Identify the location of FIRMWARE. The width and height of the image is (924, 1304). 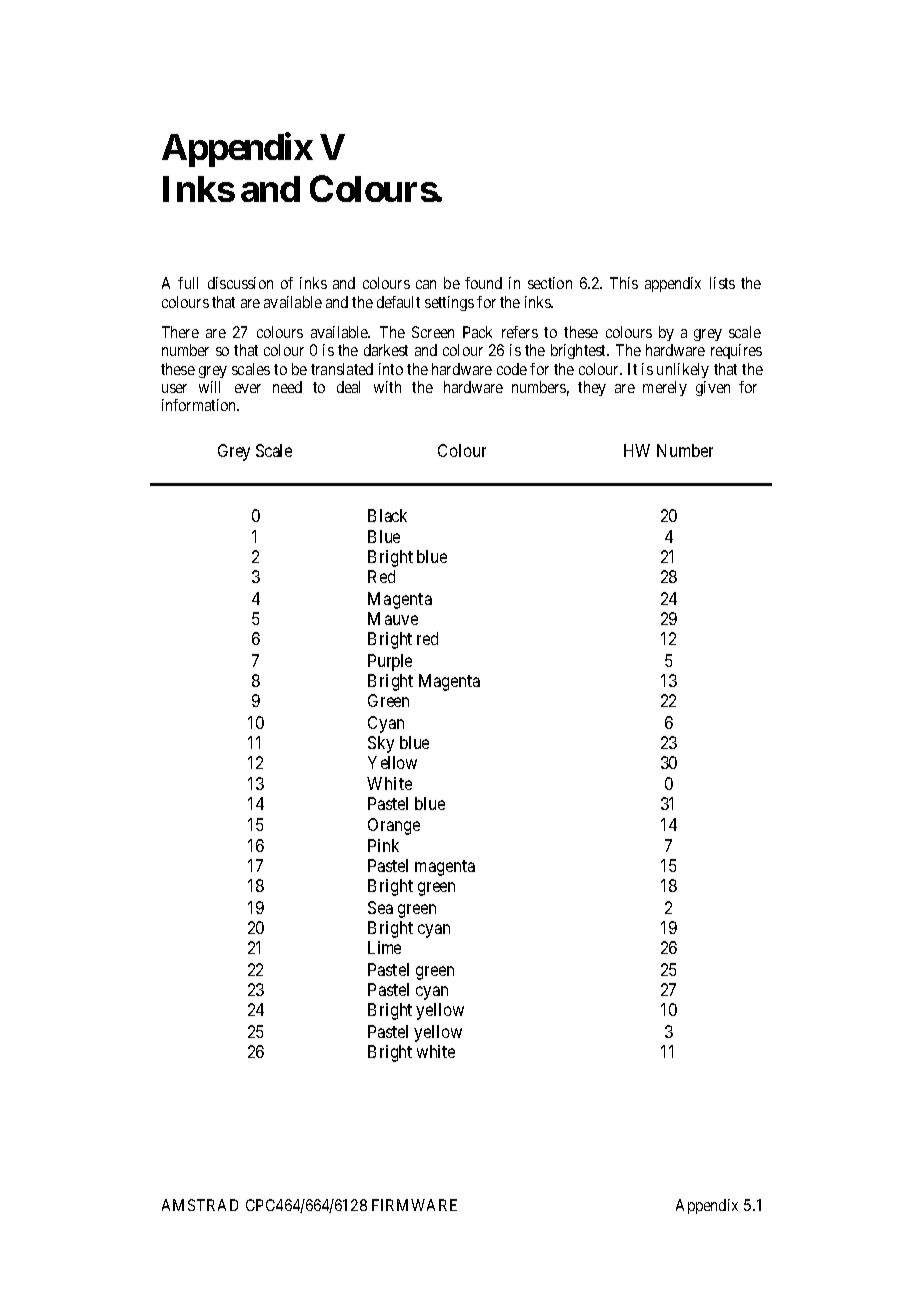
(414, 1205).
